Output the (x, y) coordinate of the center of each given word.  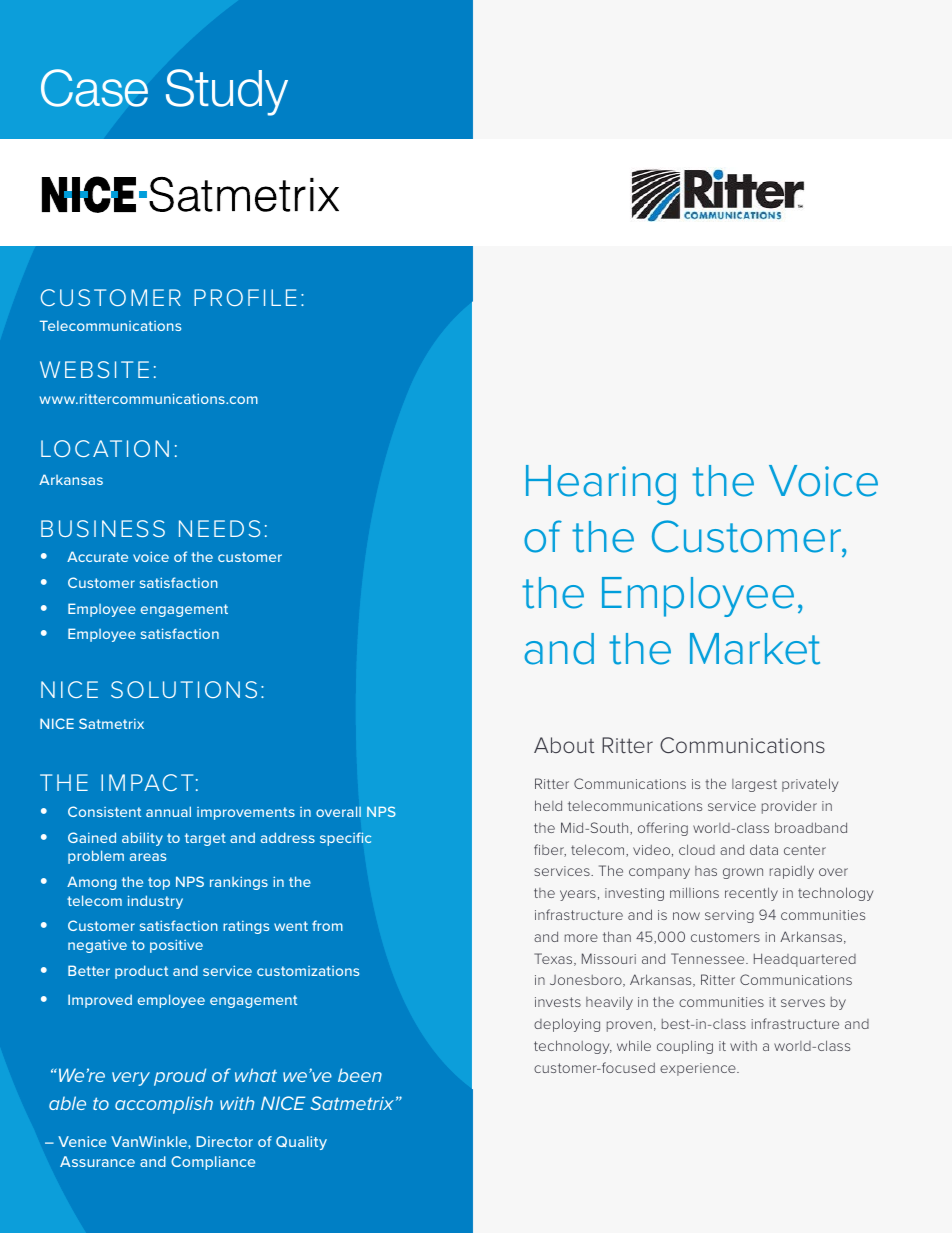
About (564, 745)
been (360, 1075)
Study (227, 92)
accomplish (164, 1105)
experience (699, 1069)
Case (94, 88)
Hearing (601, 485)
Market (755, 649)
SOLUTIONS (184, 689)
